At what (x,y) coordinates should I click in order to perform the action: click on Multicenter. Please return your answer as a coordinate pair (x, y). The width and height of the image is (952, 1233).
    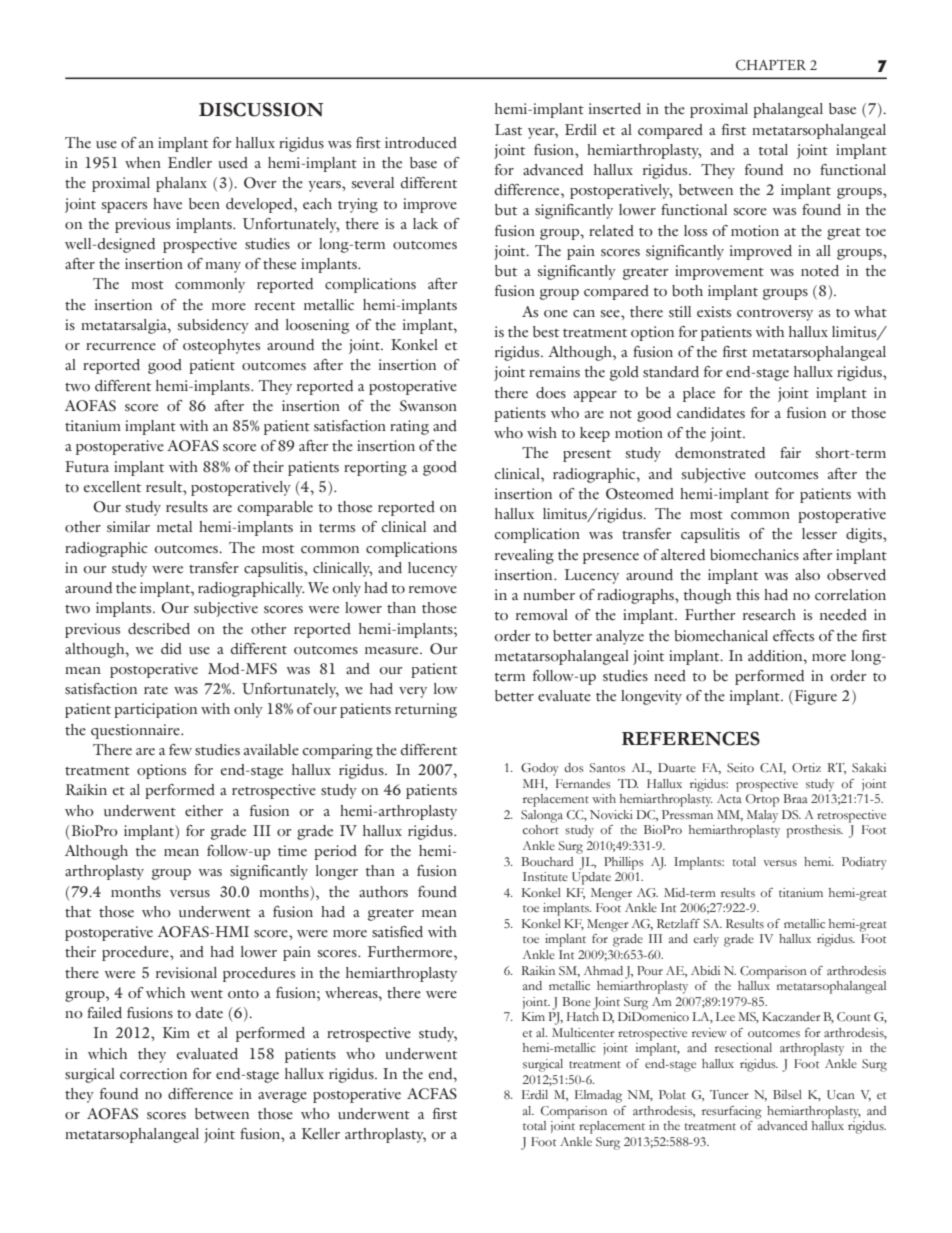
    Looking at the image, I should click on (583, 1032).
